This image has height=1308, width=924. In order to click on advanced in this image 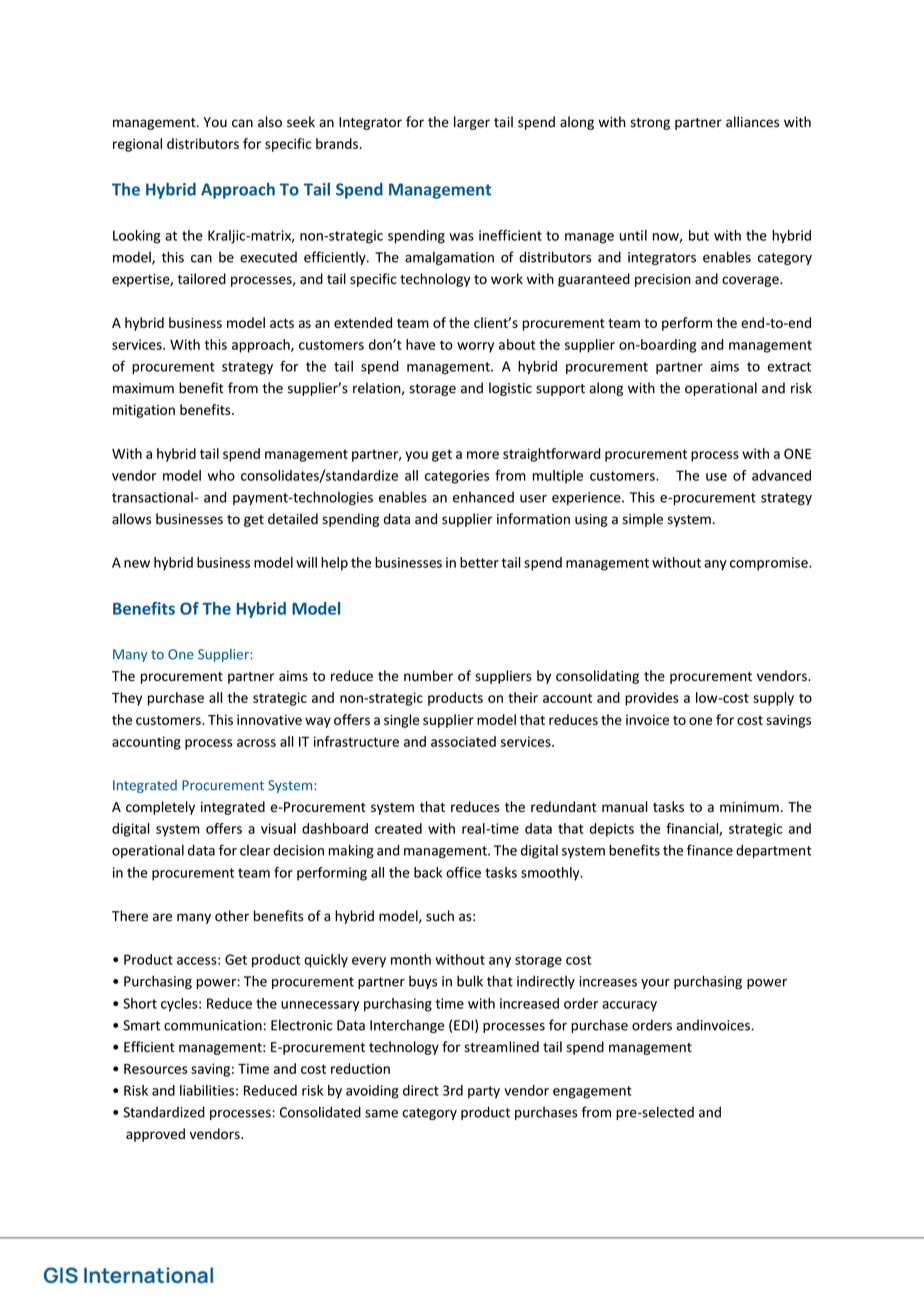, I will do `click(781, 475)`.
